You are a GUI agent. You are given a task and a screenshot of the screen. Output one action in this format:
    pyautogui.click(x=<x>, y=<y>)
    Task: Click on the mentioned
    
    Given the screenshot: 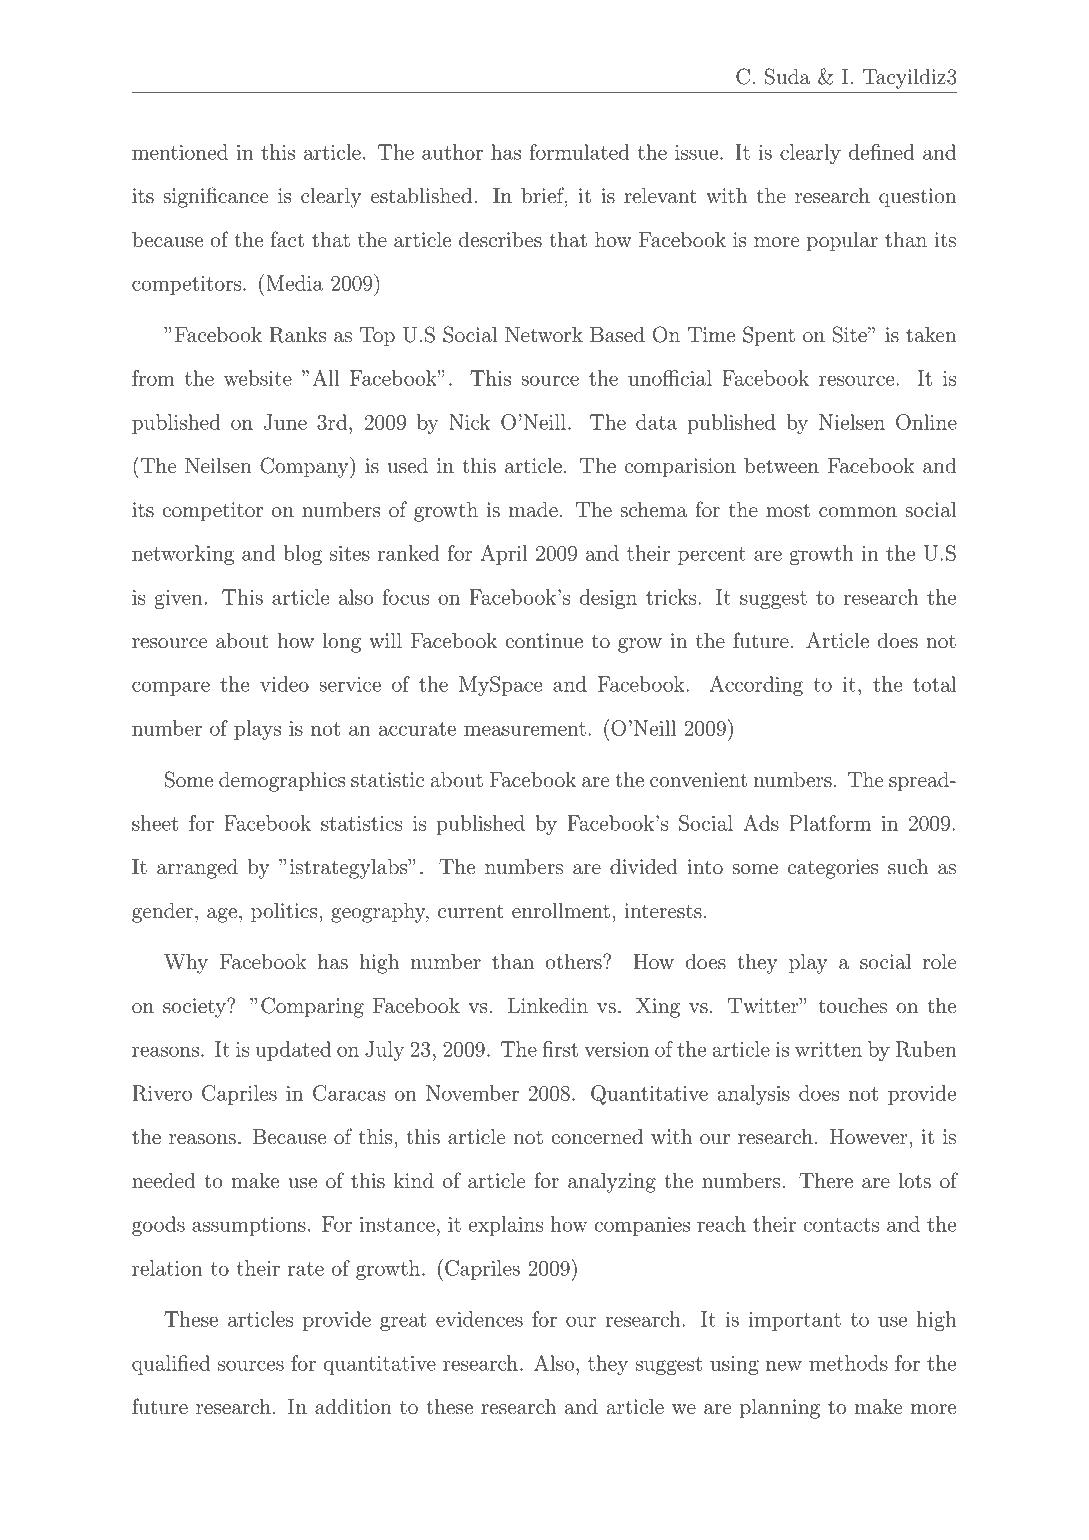 What is the action you would take?
    pyautogui.click(x=180, y=152)
